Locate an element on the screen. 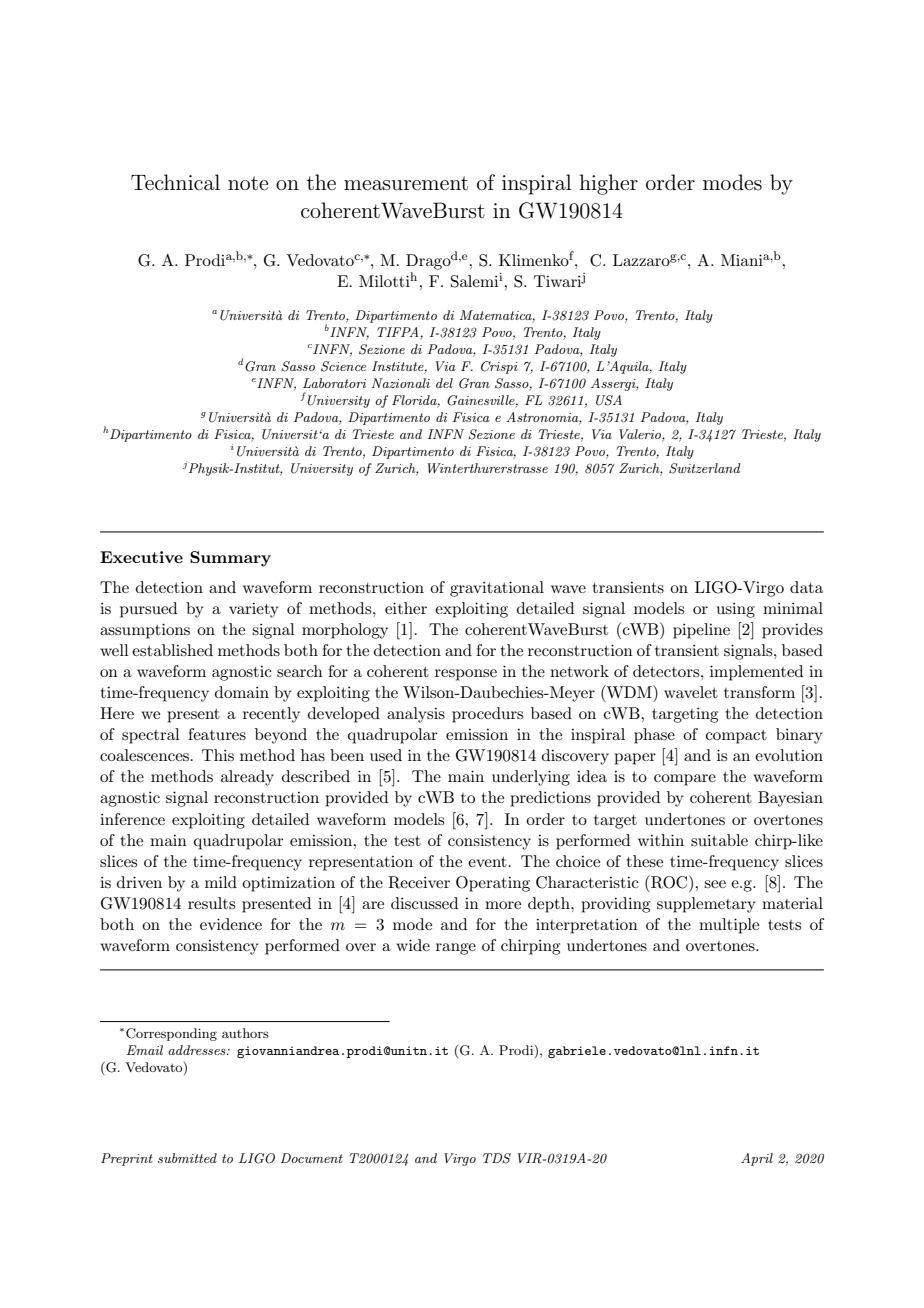  discussed is located at coordinates (424, 903).
